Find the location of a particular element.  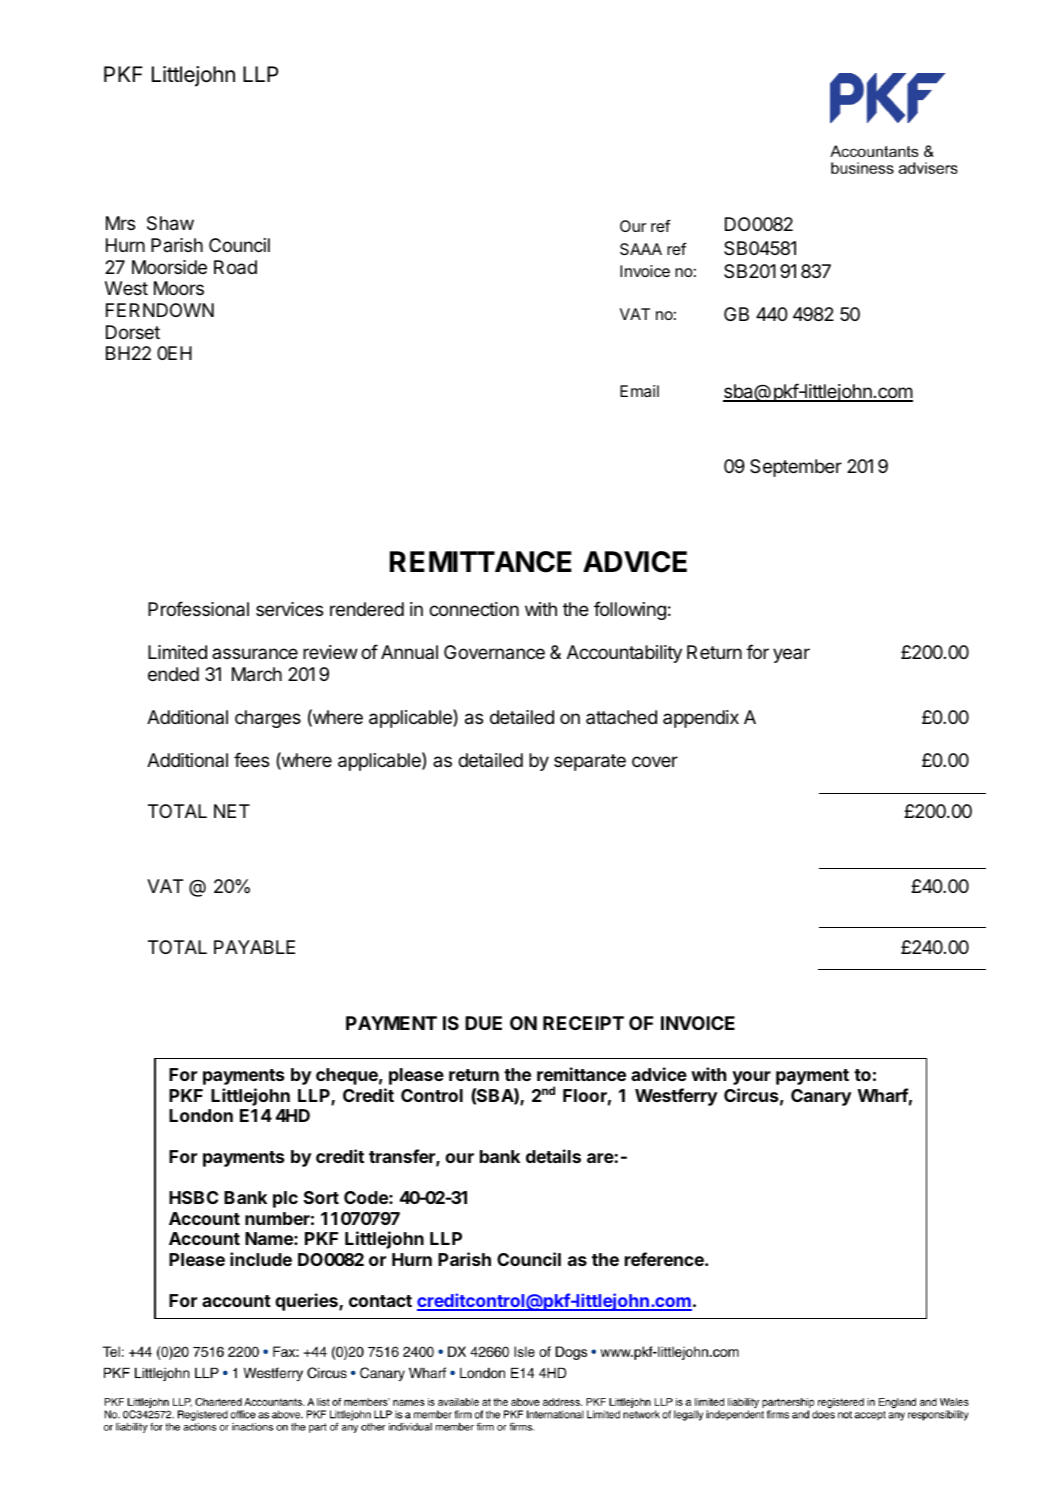

September is located at coordinates (796, 468).
